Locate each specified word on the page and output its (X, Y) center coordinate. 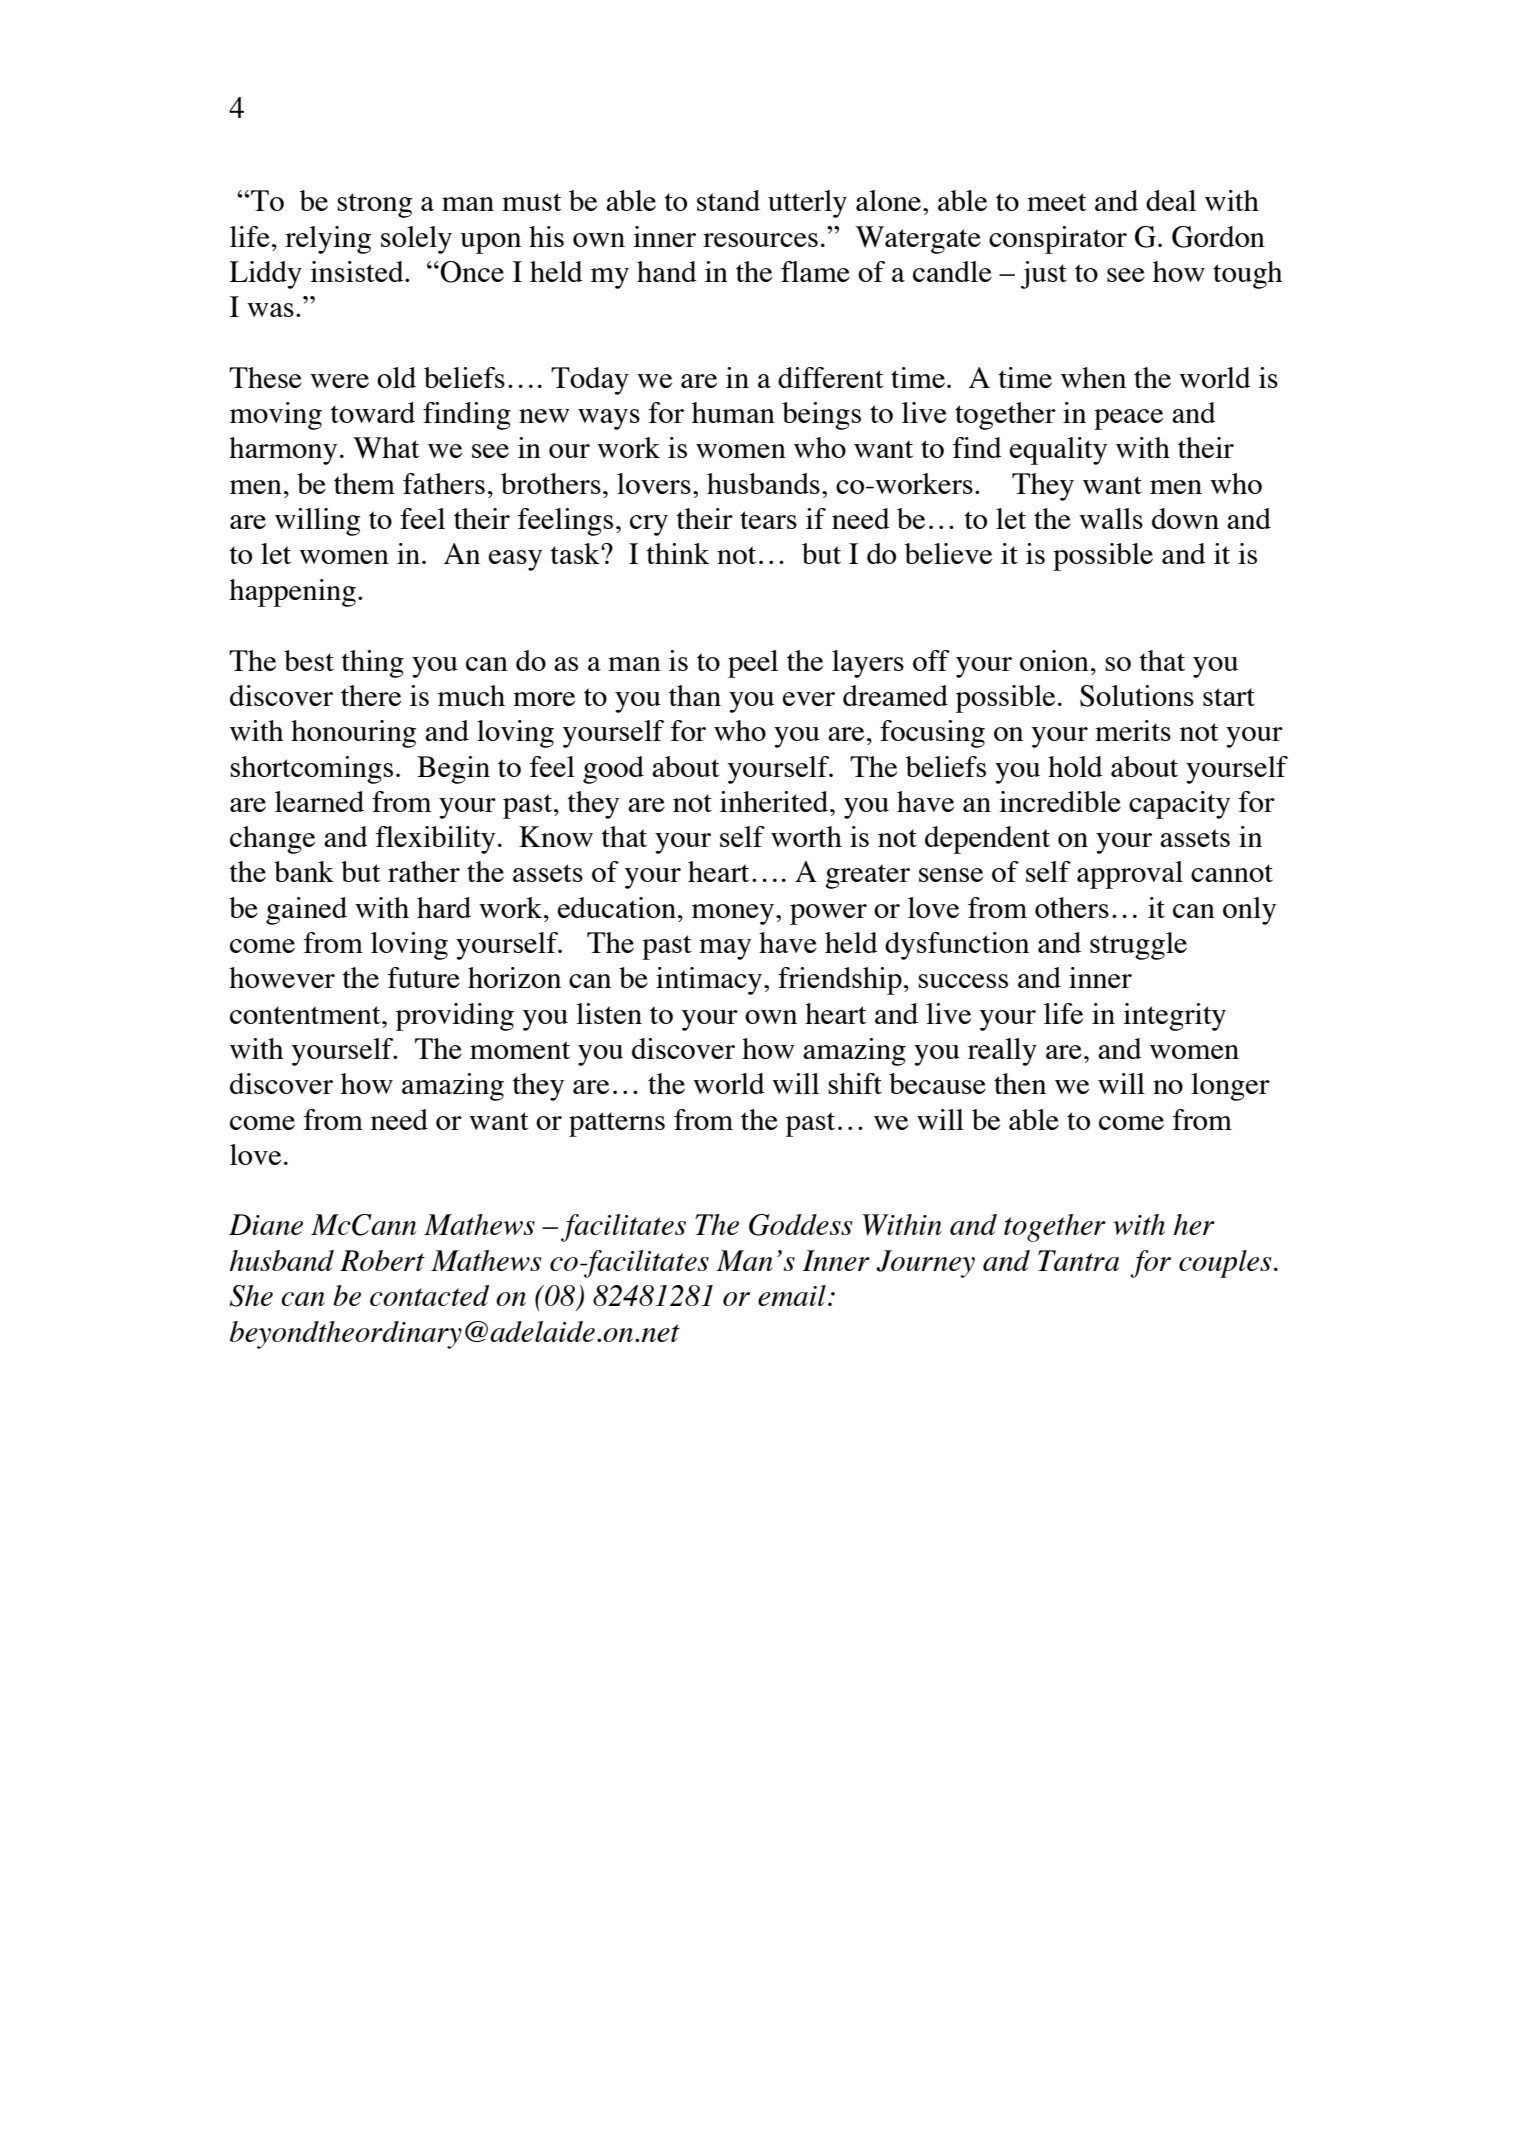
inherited (775, 801)
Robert (382, 1260)
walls (1111, 518)
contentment (306, 1015)
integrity (1174, 1017)
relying (328, 240)
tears (768, 520)
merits (1133, 730)
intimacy (710, 981)
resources (760, 240)
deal (1171, 200)
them (364, 483)
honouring (353, 734)
